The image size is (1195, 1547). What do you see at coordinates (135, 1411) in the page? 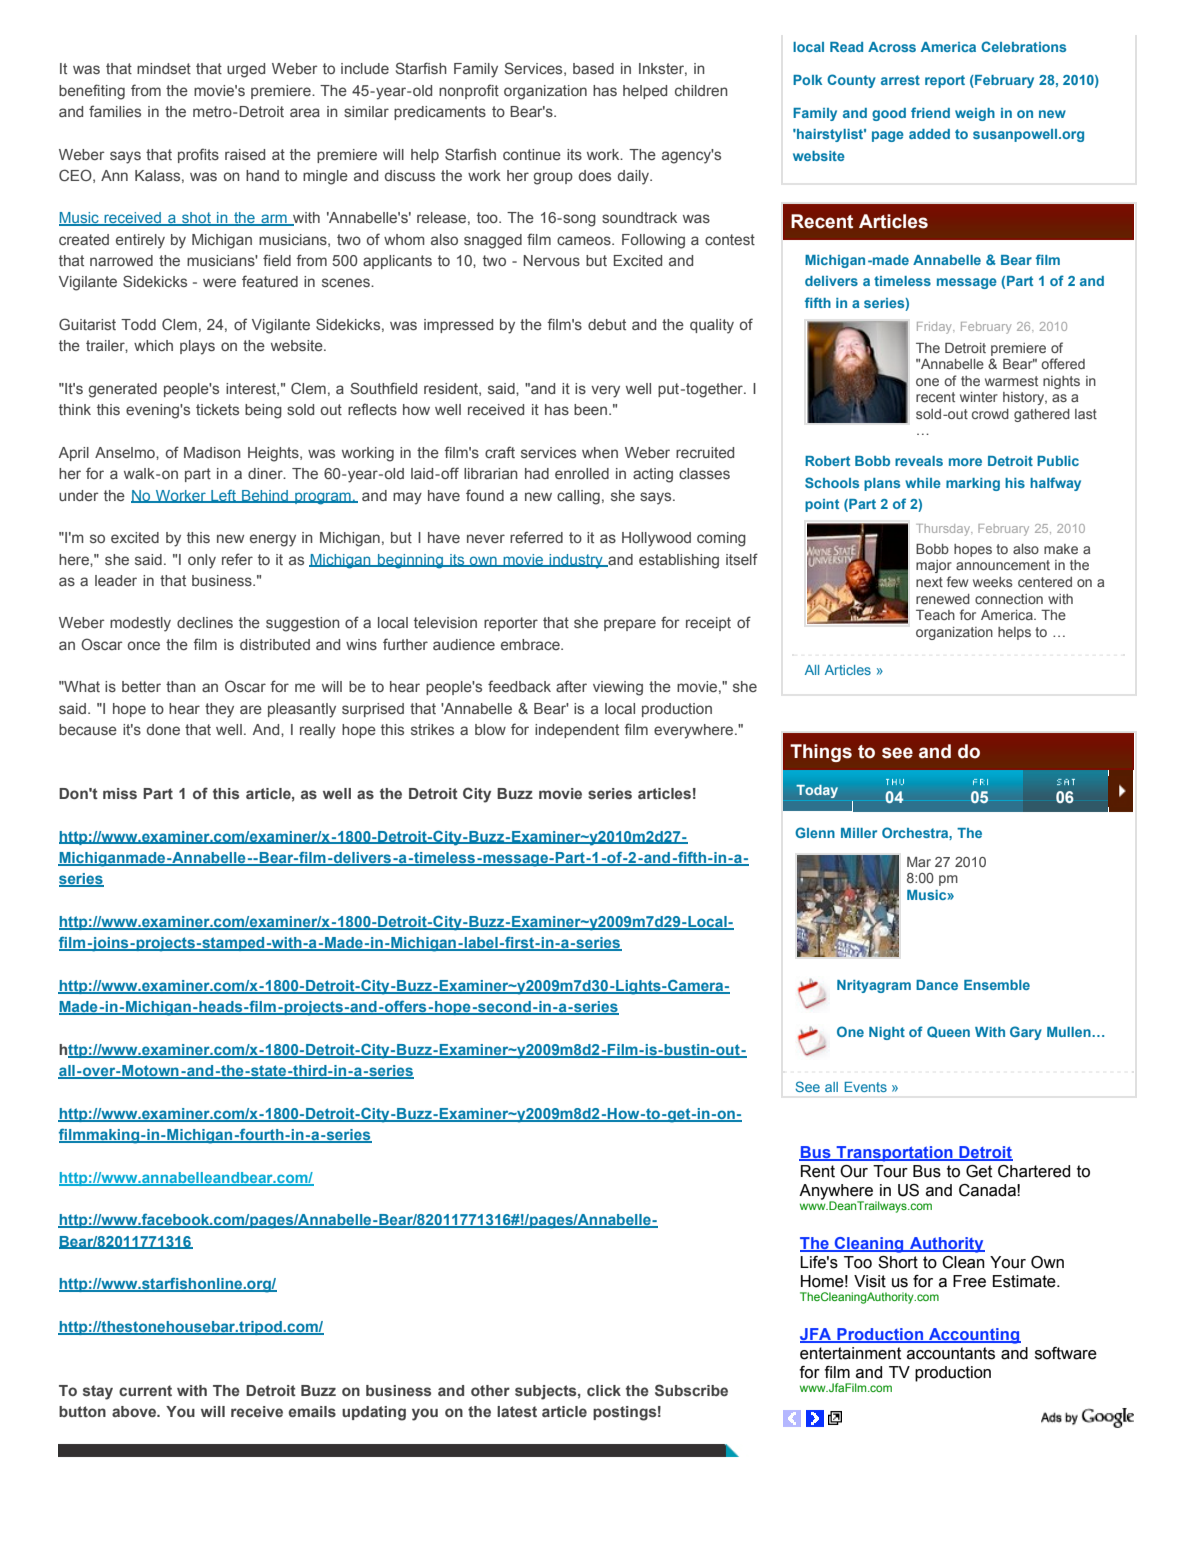
I see `above` at bounding box center [135, 1411].
